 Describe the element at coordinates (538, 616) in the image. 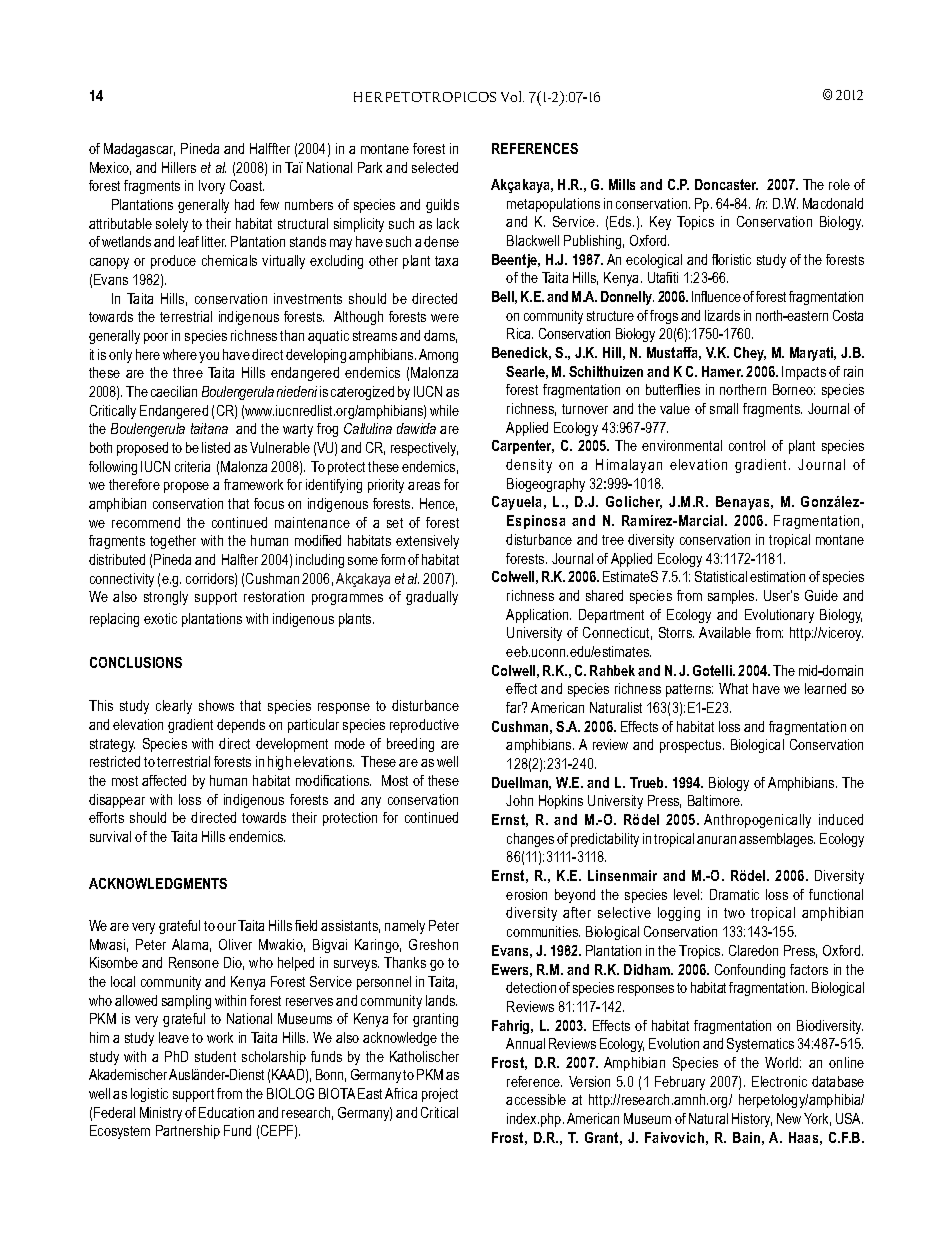

I see `Application` at that location.
